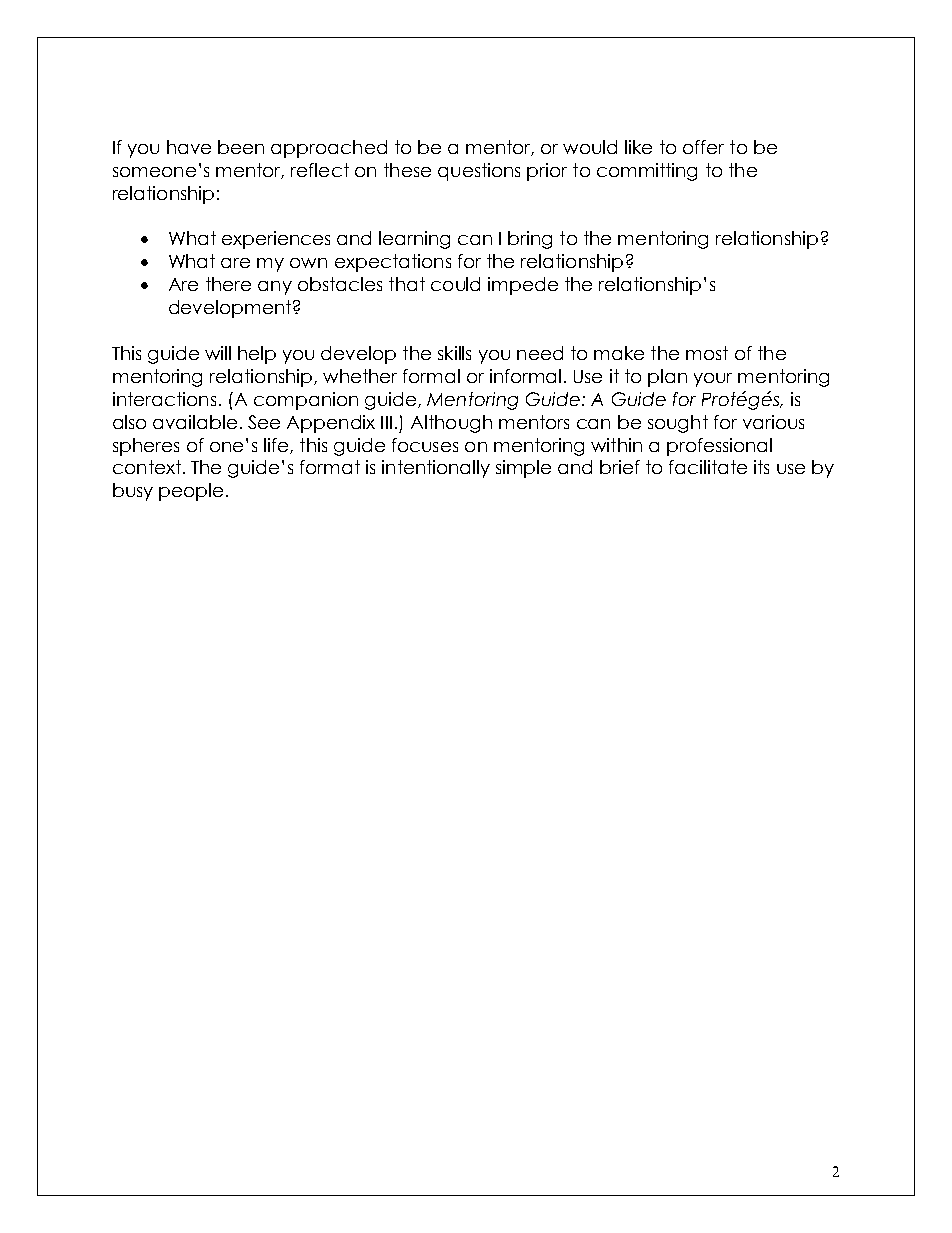  What do you see at coordinates (276, 240) in the screenshot?
I see `experiences` at bounding box center [276, 240].
